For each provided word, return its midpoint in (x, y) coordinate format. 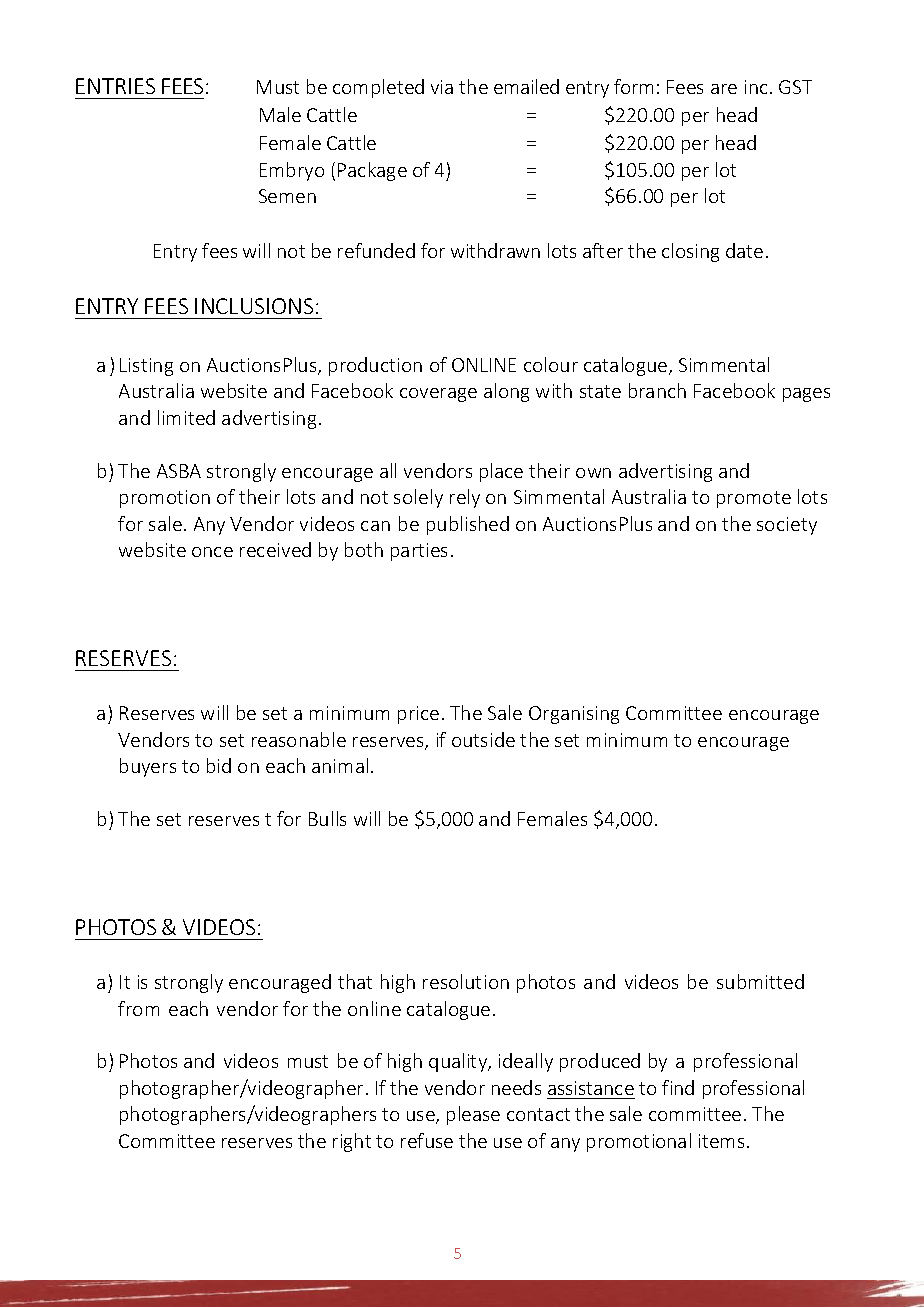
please (473, 1115)
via (442, 87)
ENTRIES (115, 86)
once (212, 552)
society (787, 526)
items (721, 1141)
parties (419, 552)
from (138, 1008)
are (724, 89)
